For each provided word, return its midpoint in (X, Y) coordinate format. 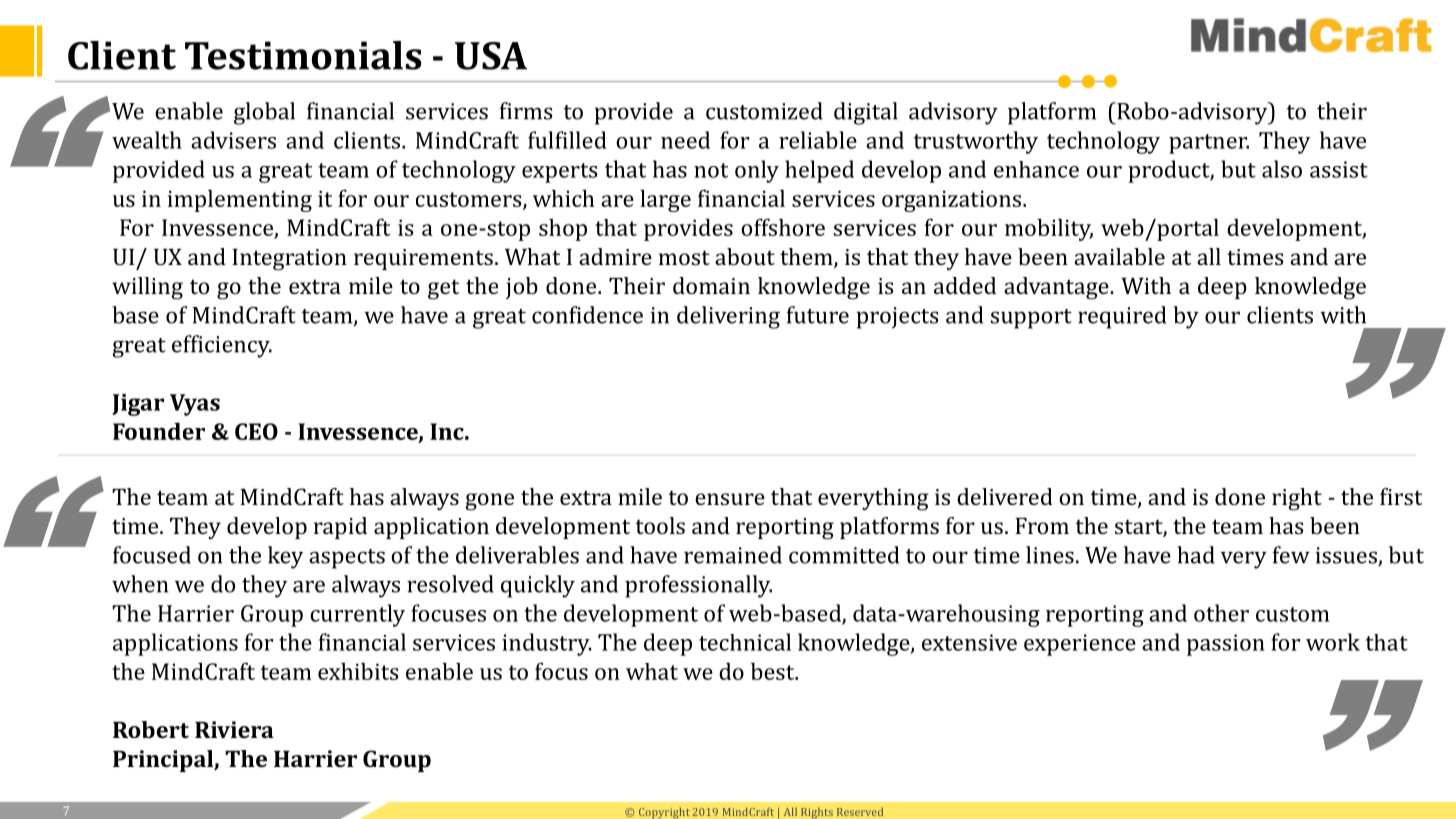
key (285, 557)
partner (1209, 144)
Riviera (234, 729)
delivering (728, 317)
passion (1226, 645)
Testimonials (303, 55)
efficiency (222, 346)
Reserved (860, 812)
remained (733, 555)
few (1291, 555)
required (1122, 317)
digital (866, 113)
